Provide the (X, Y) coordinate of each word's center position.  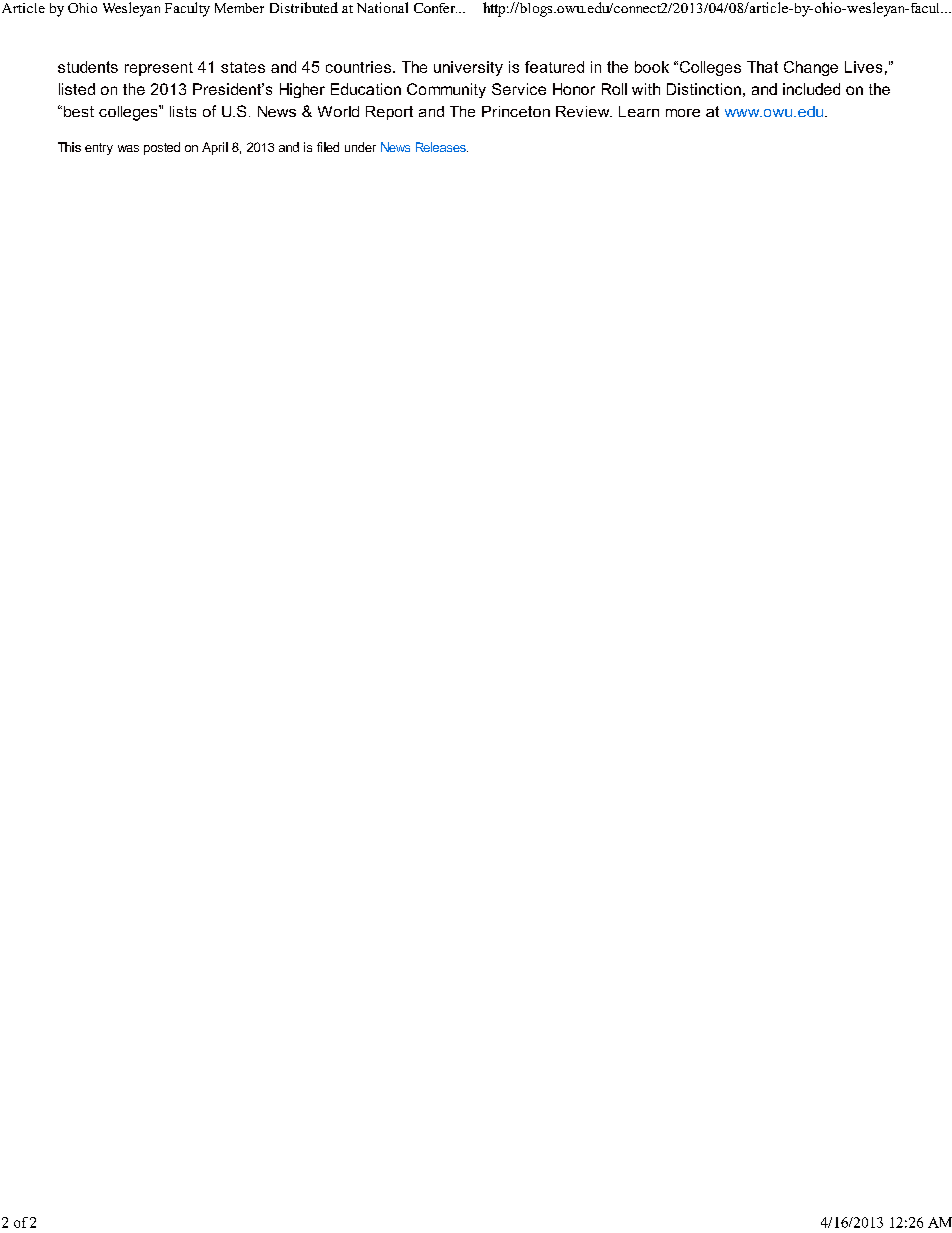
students (88, 67)
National (382, 7)
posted (162, 148)
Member (239, 8)
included (811, 89)
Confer (435, 8)
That (762, 67)
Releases (442, 147)
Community (446, 90)
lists (183, 111)
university (468, 68)
